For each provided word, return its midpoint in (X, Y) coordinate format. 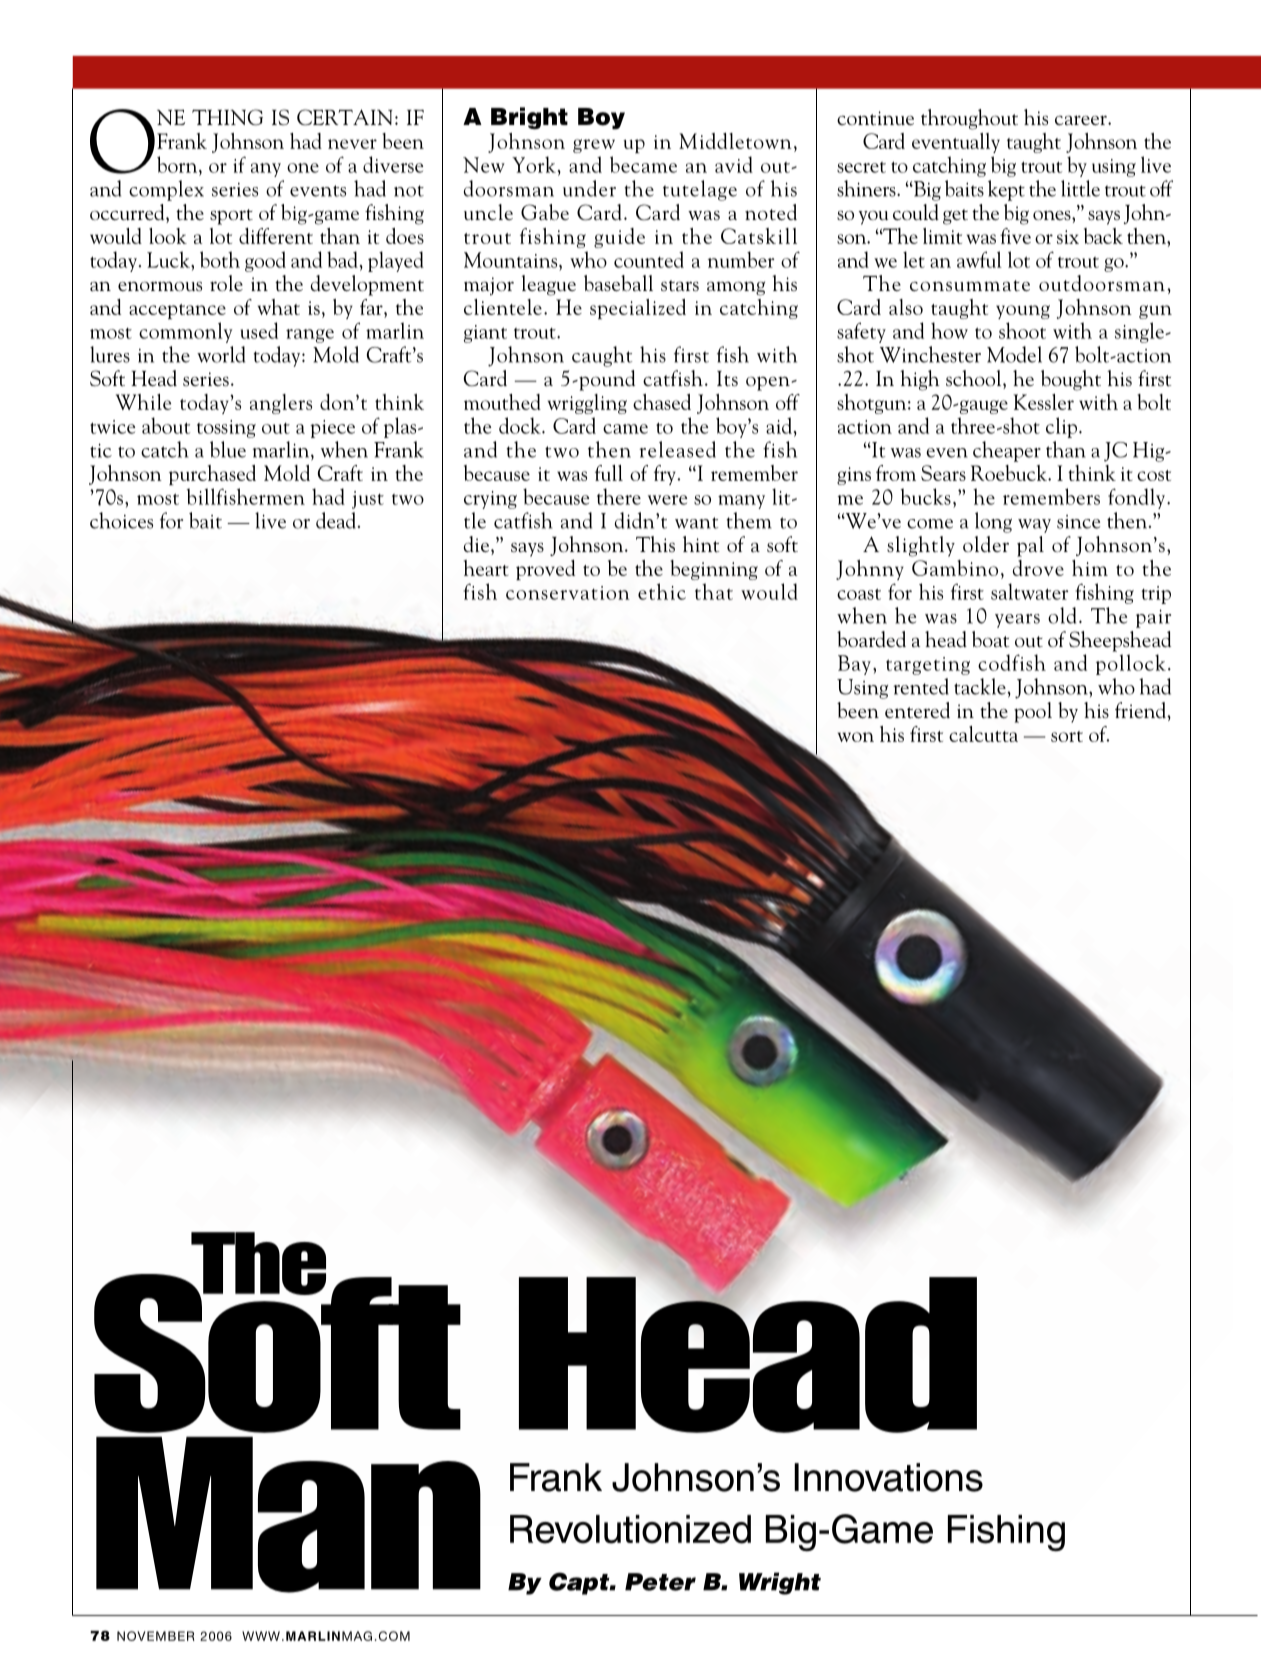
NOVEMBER (156, 1636)
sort (1067, 736)
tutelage (700, 190)
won (856, 737)
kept (1006, 190)
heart (486, 568)
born (178, 164)
